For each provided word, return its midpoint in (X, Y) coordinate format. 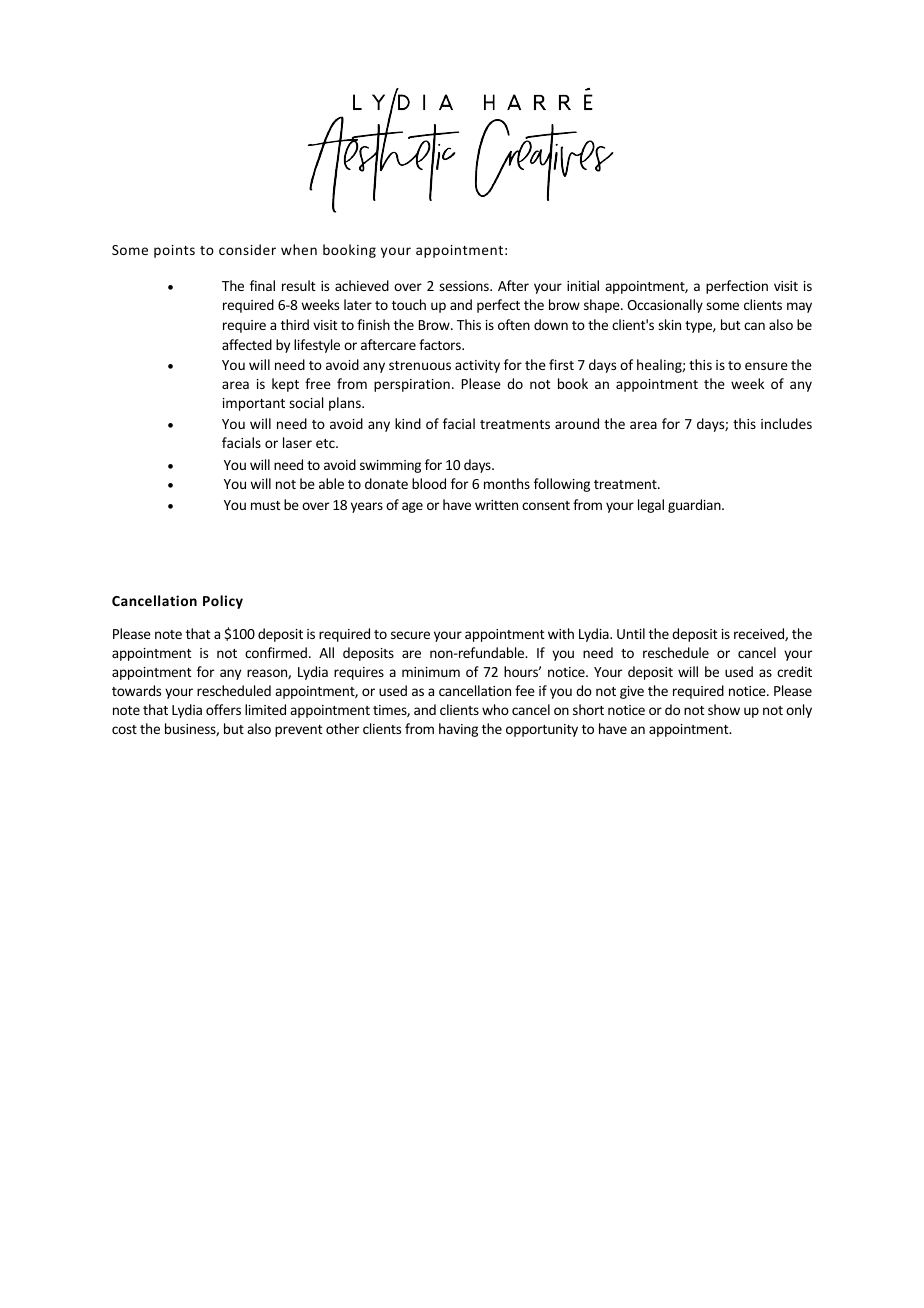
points (174, 251)
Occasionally (665, 306)
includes (786, 423)
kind (408, 423)
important (254, 404)
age (412, 507)
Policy (223, 602)
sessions (465, 286)
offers (223, 709)
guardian (695, 506)
